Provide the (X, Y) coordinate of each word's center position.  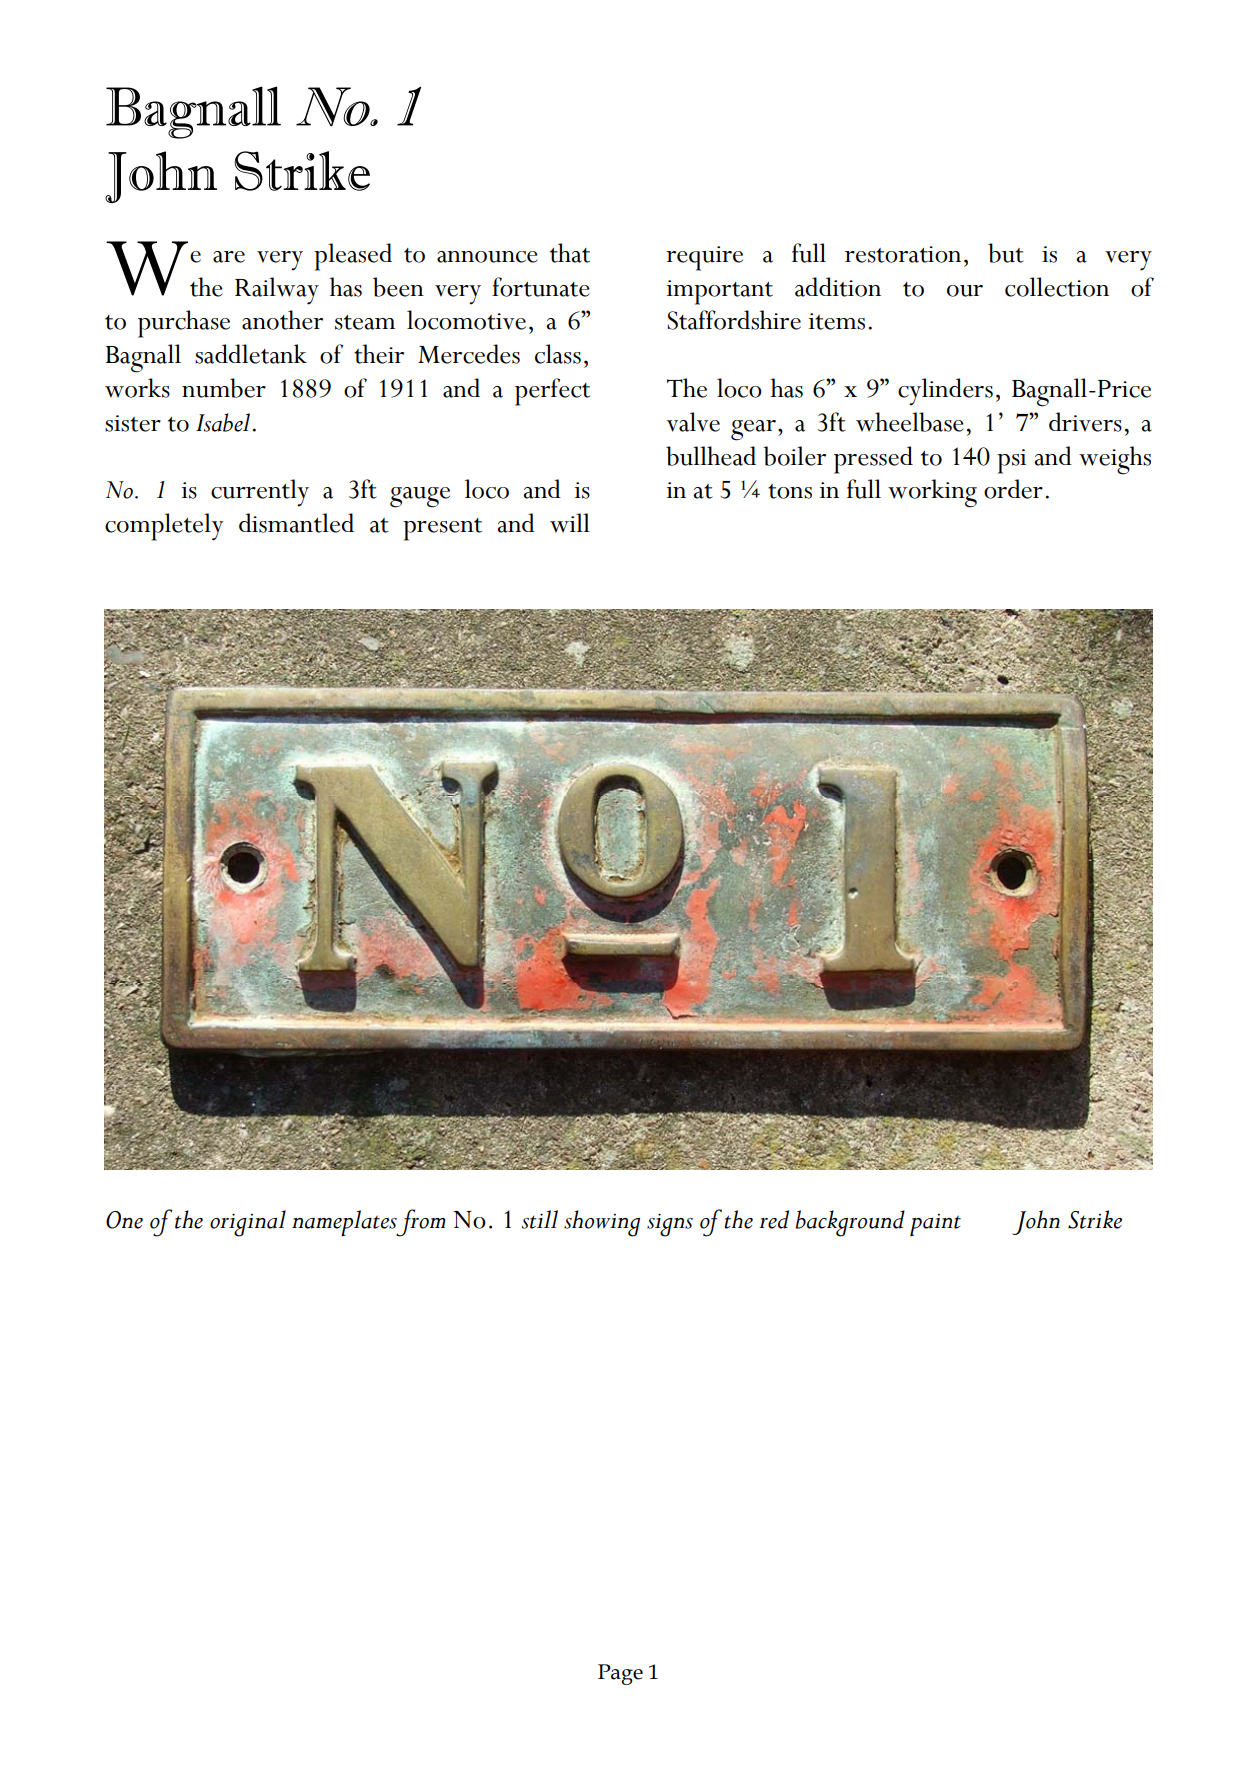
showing (602, 1223)
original (248, 1223)
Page (620, 1674)
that (570, 253)
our (965, 291)
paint (935, 1225)
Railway (277, 291)
